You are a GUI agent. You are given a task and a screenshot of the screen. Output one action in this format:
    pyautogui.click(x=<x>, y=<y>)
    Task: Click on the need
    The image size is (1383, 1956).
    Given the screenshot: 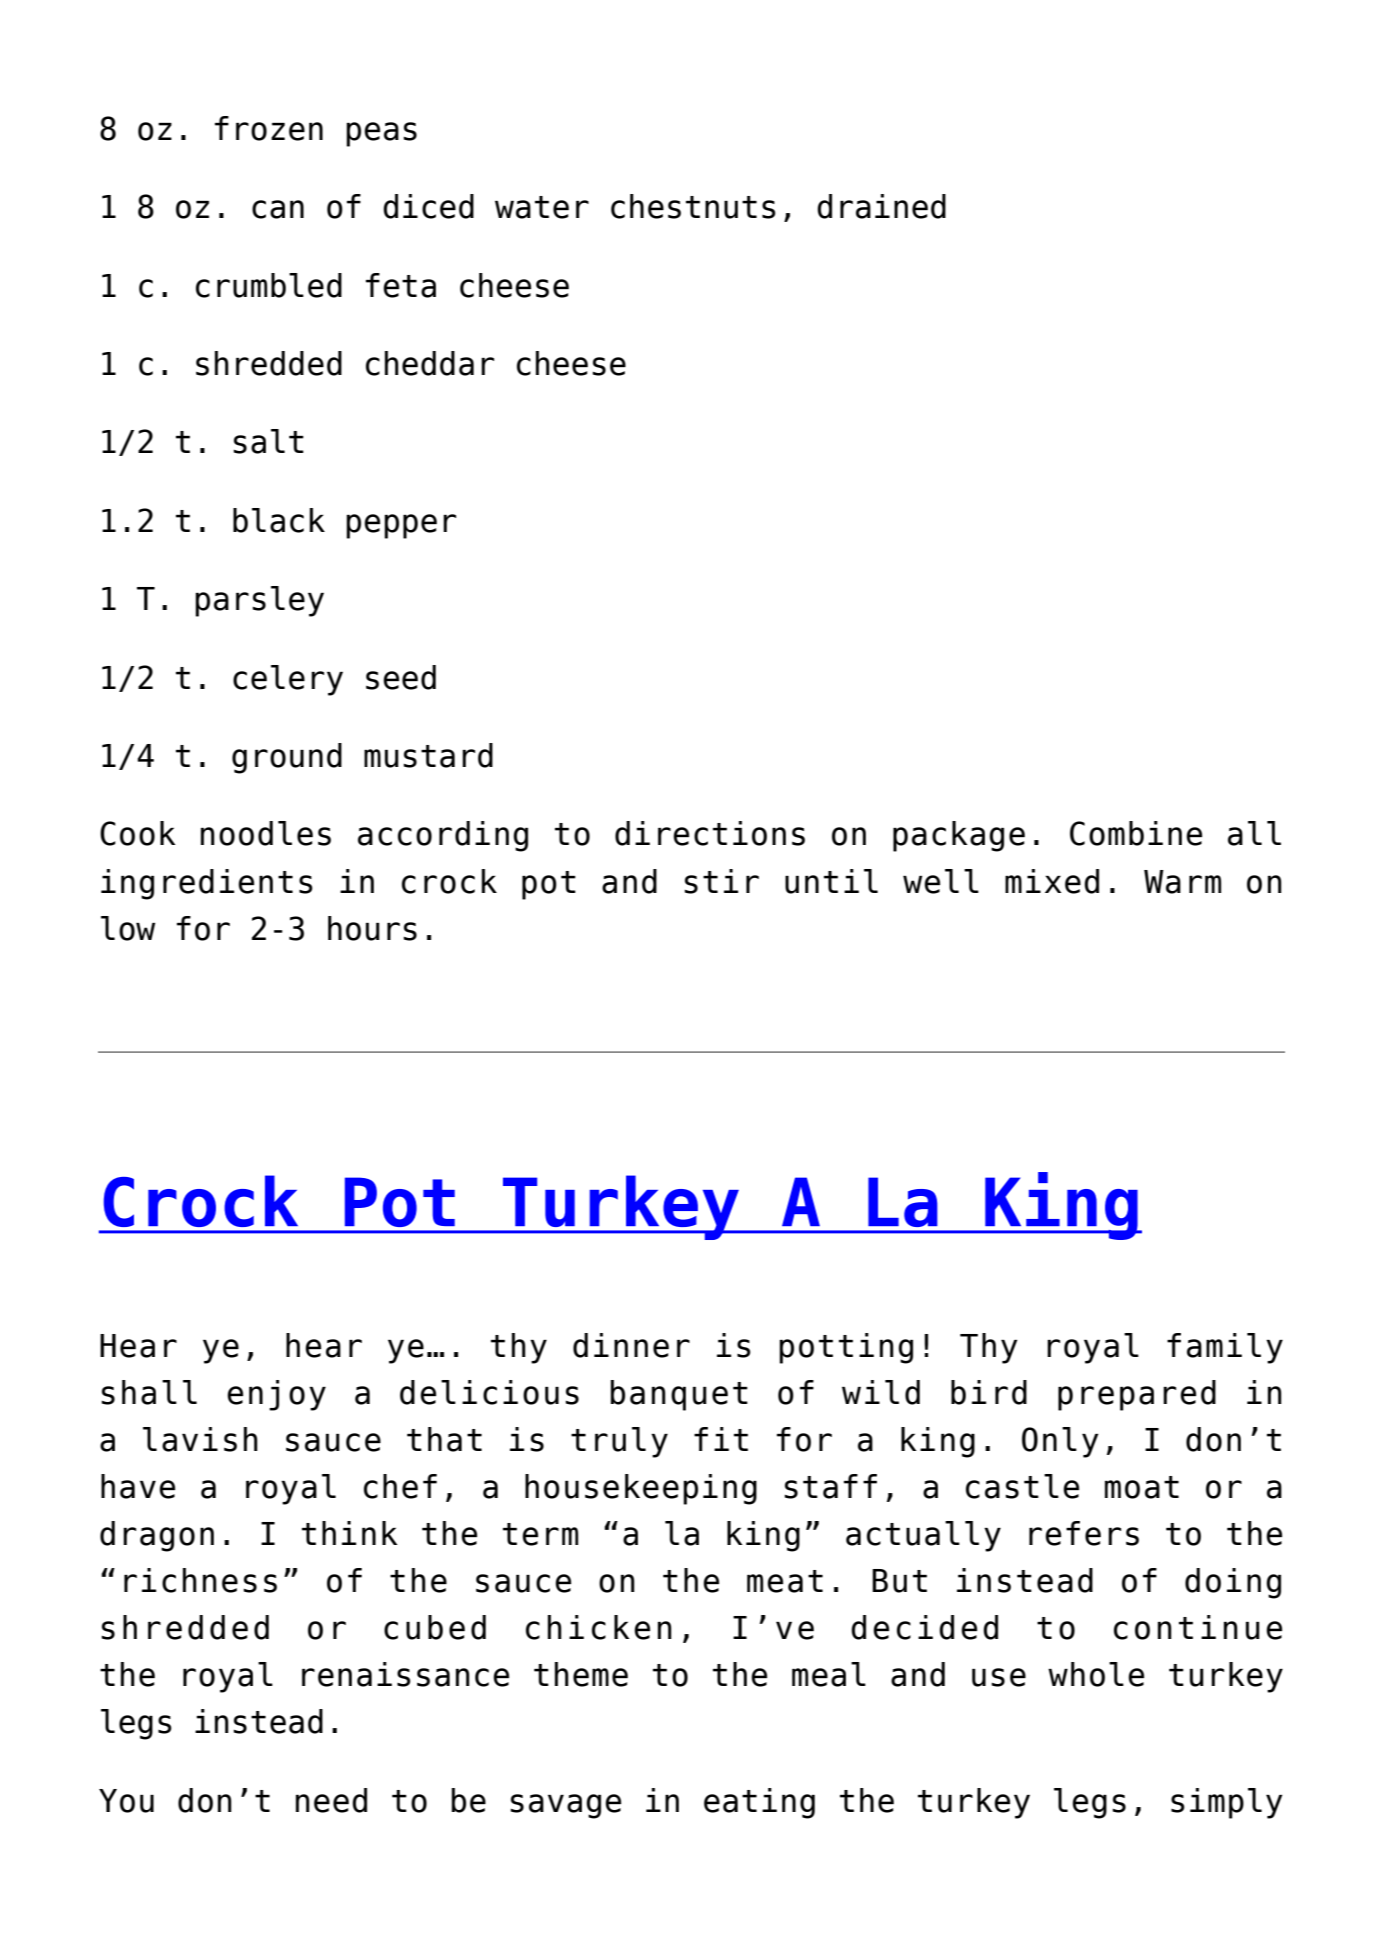 What is the action you would take?
    pyautogui.click(x=331, y=1800)
